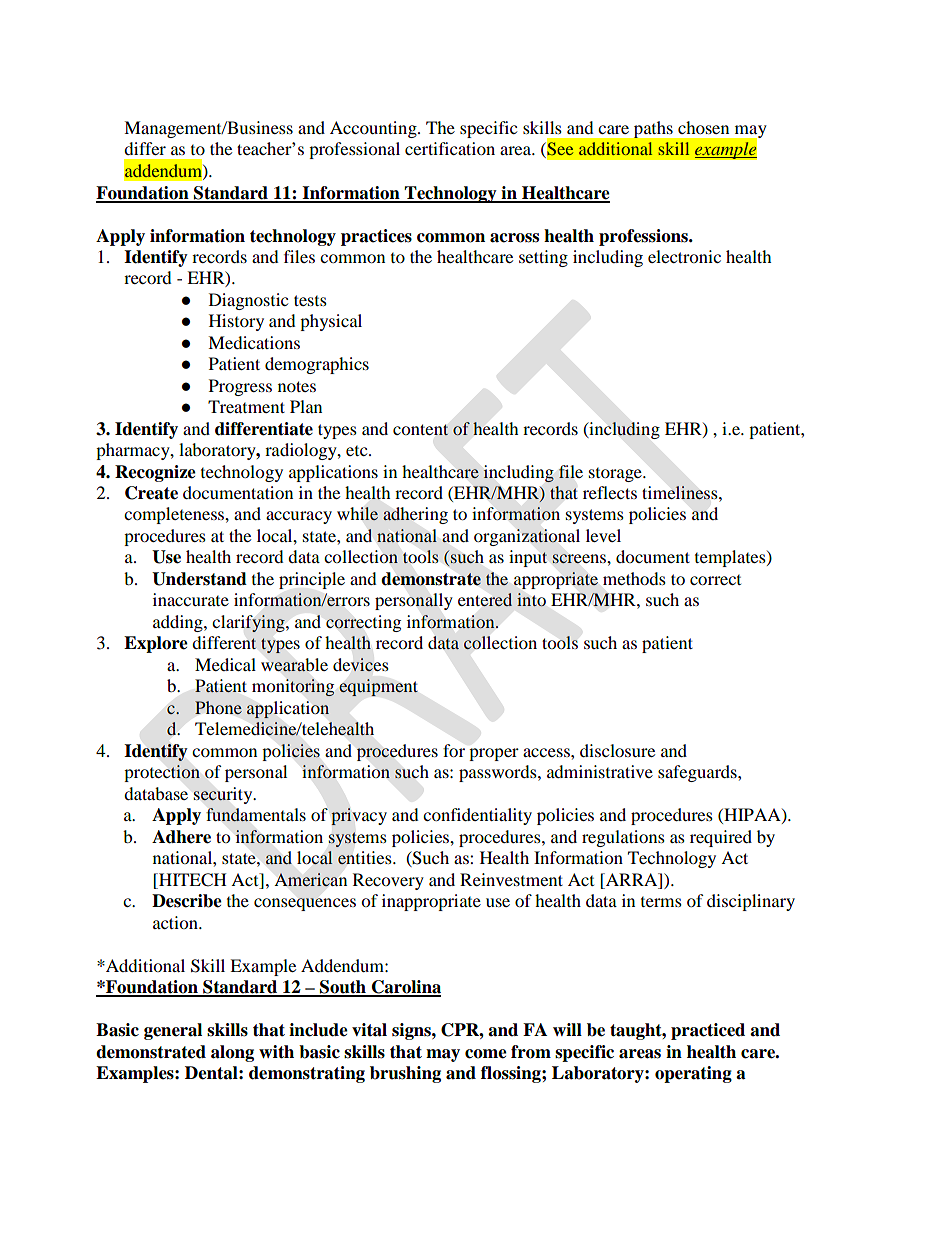 The height and width of the image is (1233, 952). What do you see at coordinates (450, 148) in the image?
I see `certification` at bounding box center [450, 148].
